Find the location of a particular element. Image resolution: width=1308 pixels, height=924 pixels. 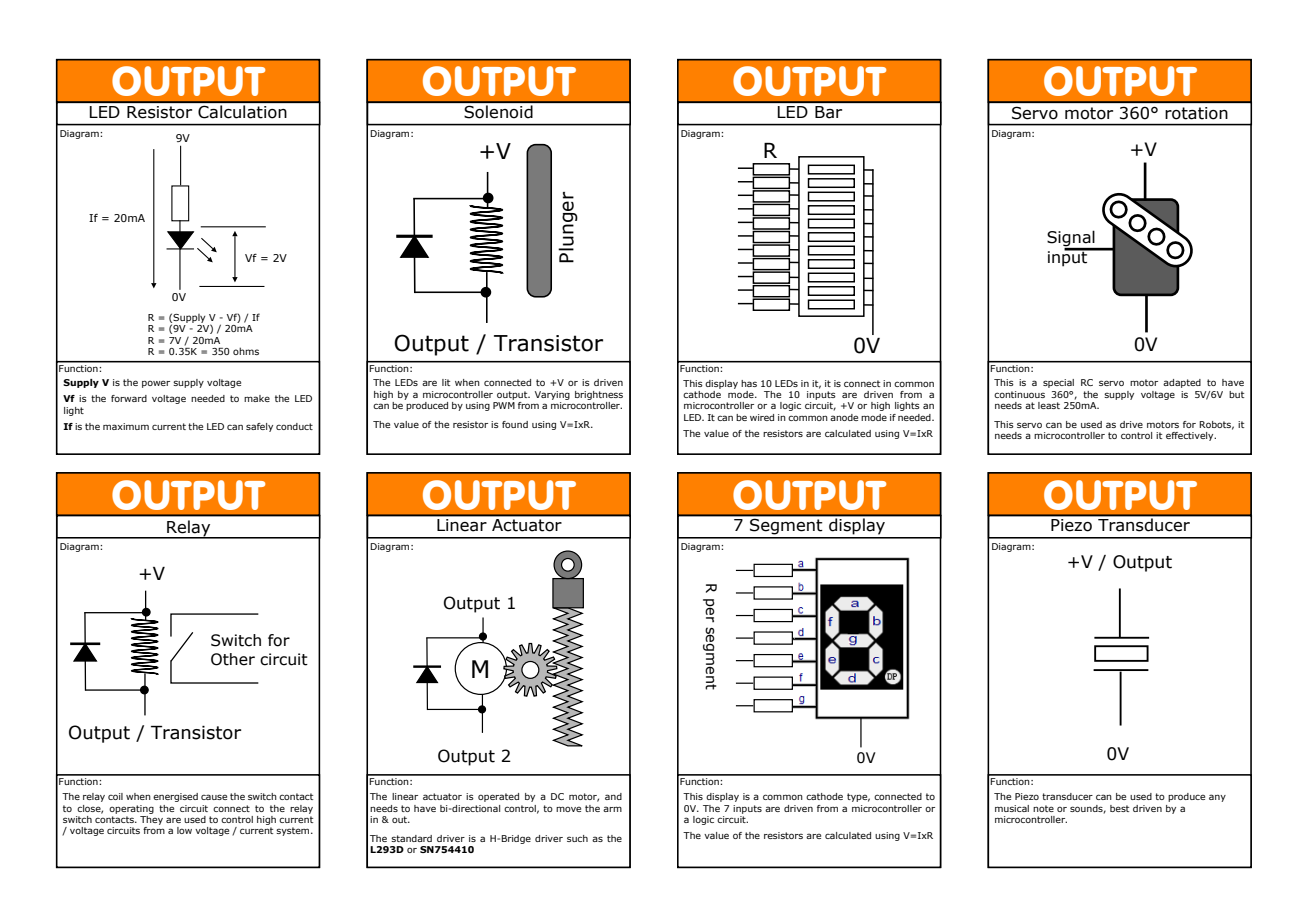

rotation is located at coordinates (1196, 113).
